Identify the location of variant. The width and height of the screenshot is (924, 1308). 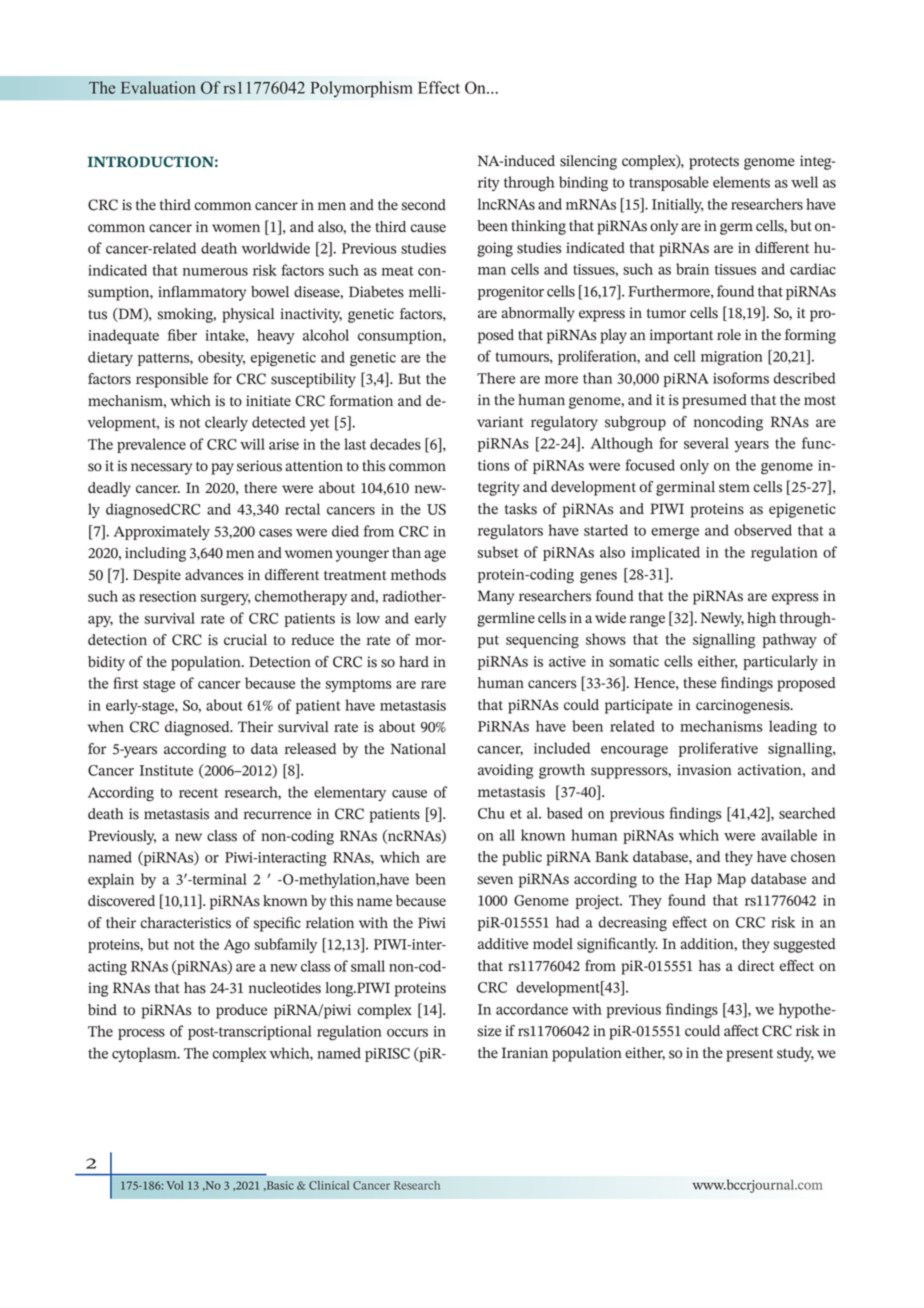
(500, 421).
